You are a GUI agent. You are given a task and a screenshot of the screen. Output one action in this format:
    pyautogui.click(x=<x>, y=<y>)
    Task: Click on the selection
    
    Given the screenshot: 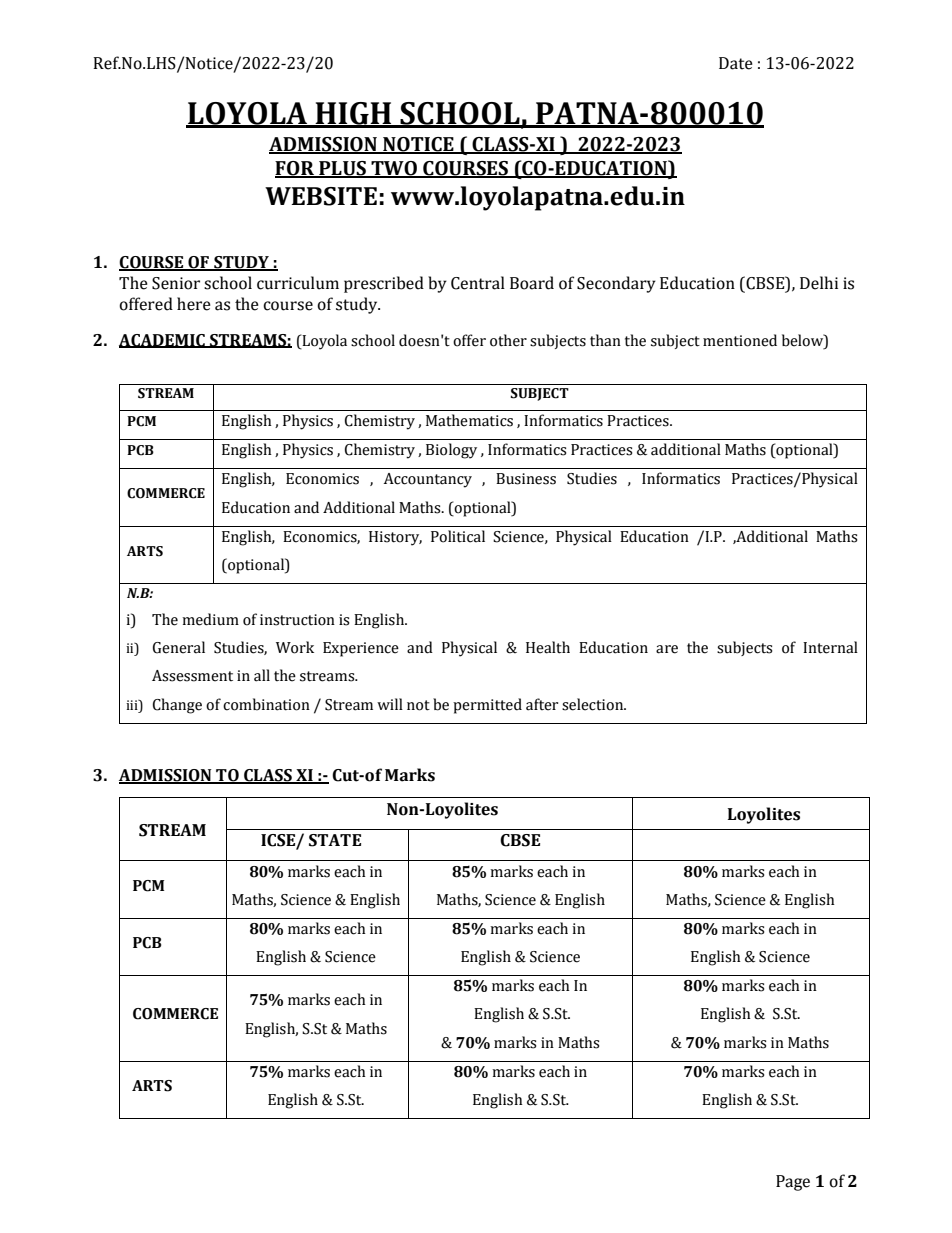 What is the action you would take?
    pyautogui.click(x=594, y=704)
